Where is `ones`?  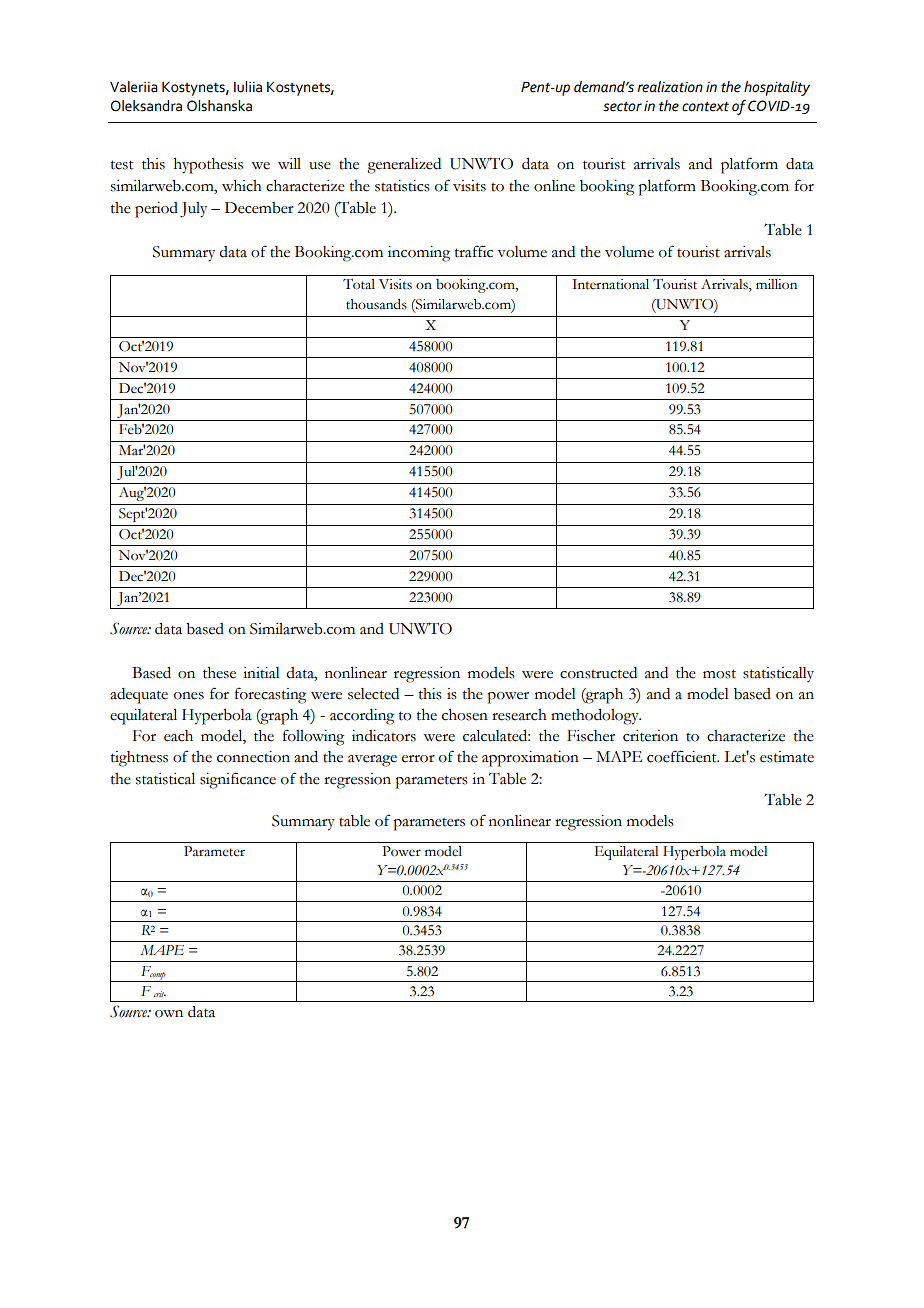
ones is located at coordinates (189, 696).
